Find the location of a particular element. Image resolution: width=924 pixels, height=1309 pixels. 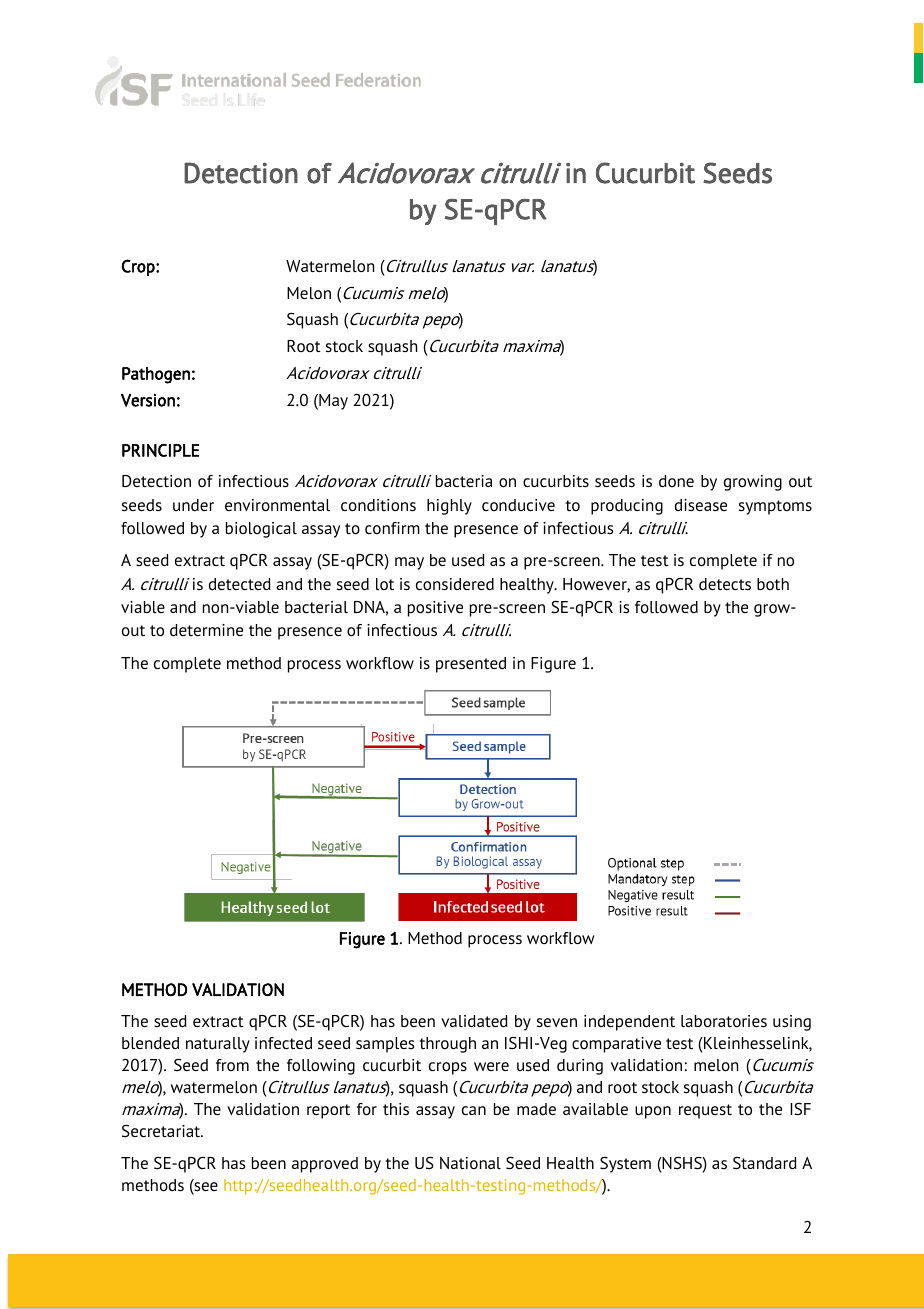

Version is located at coordinates (148, 400).
